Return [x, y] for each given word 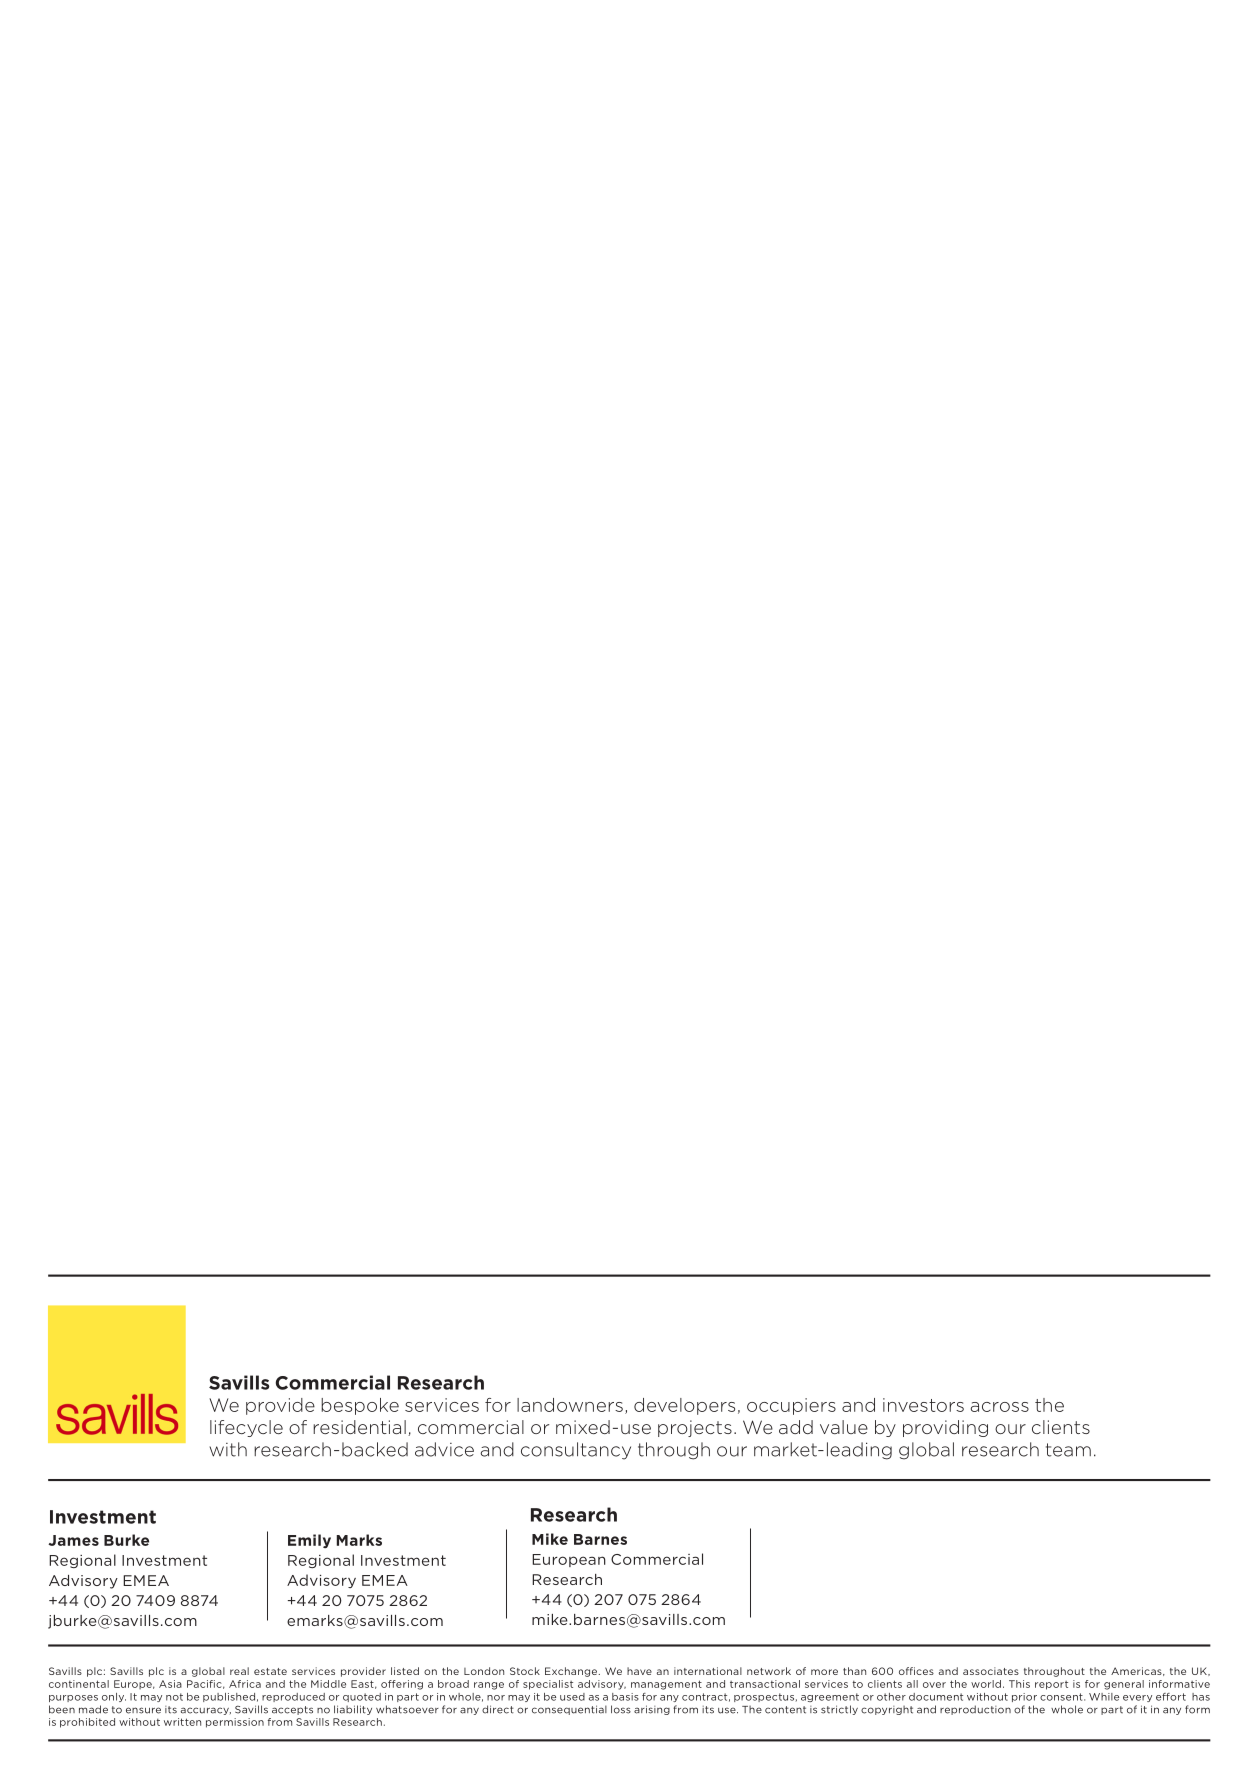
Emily [309, 1541]
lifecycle [246, 1428]
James [73, 1540]
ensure [143, 1710]
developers [684, 1406]
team [1068, 1450]
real [239, 1671]
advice [444, 1449]
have [639, 1671]
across [1000, 1407]
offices [916, 1671]
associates [991, 1671]
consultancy [576, 1451]
